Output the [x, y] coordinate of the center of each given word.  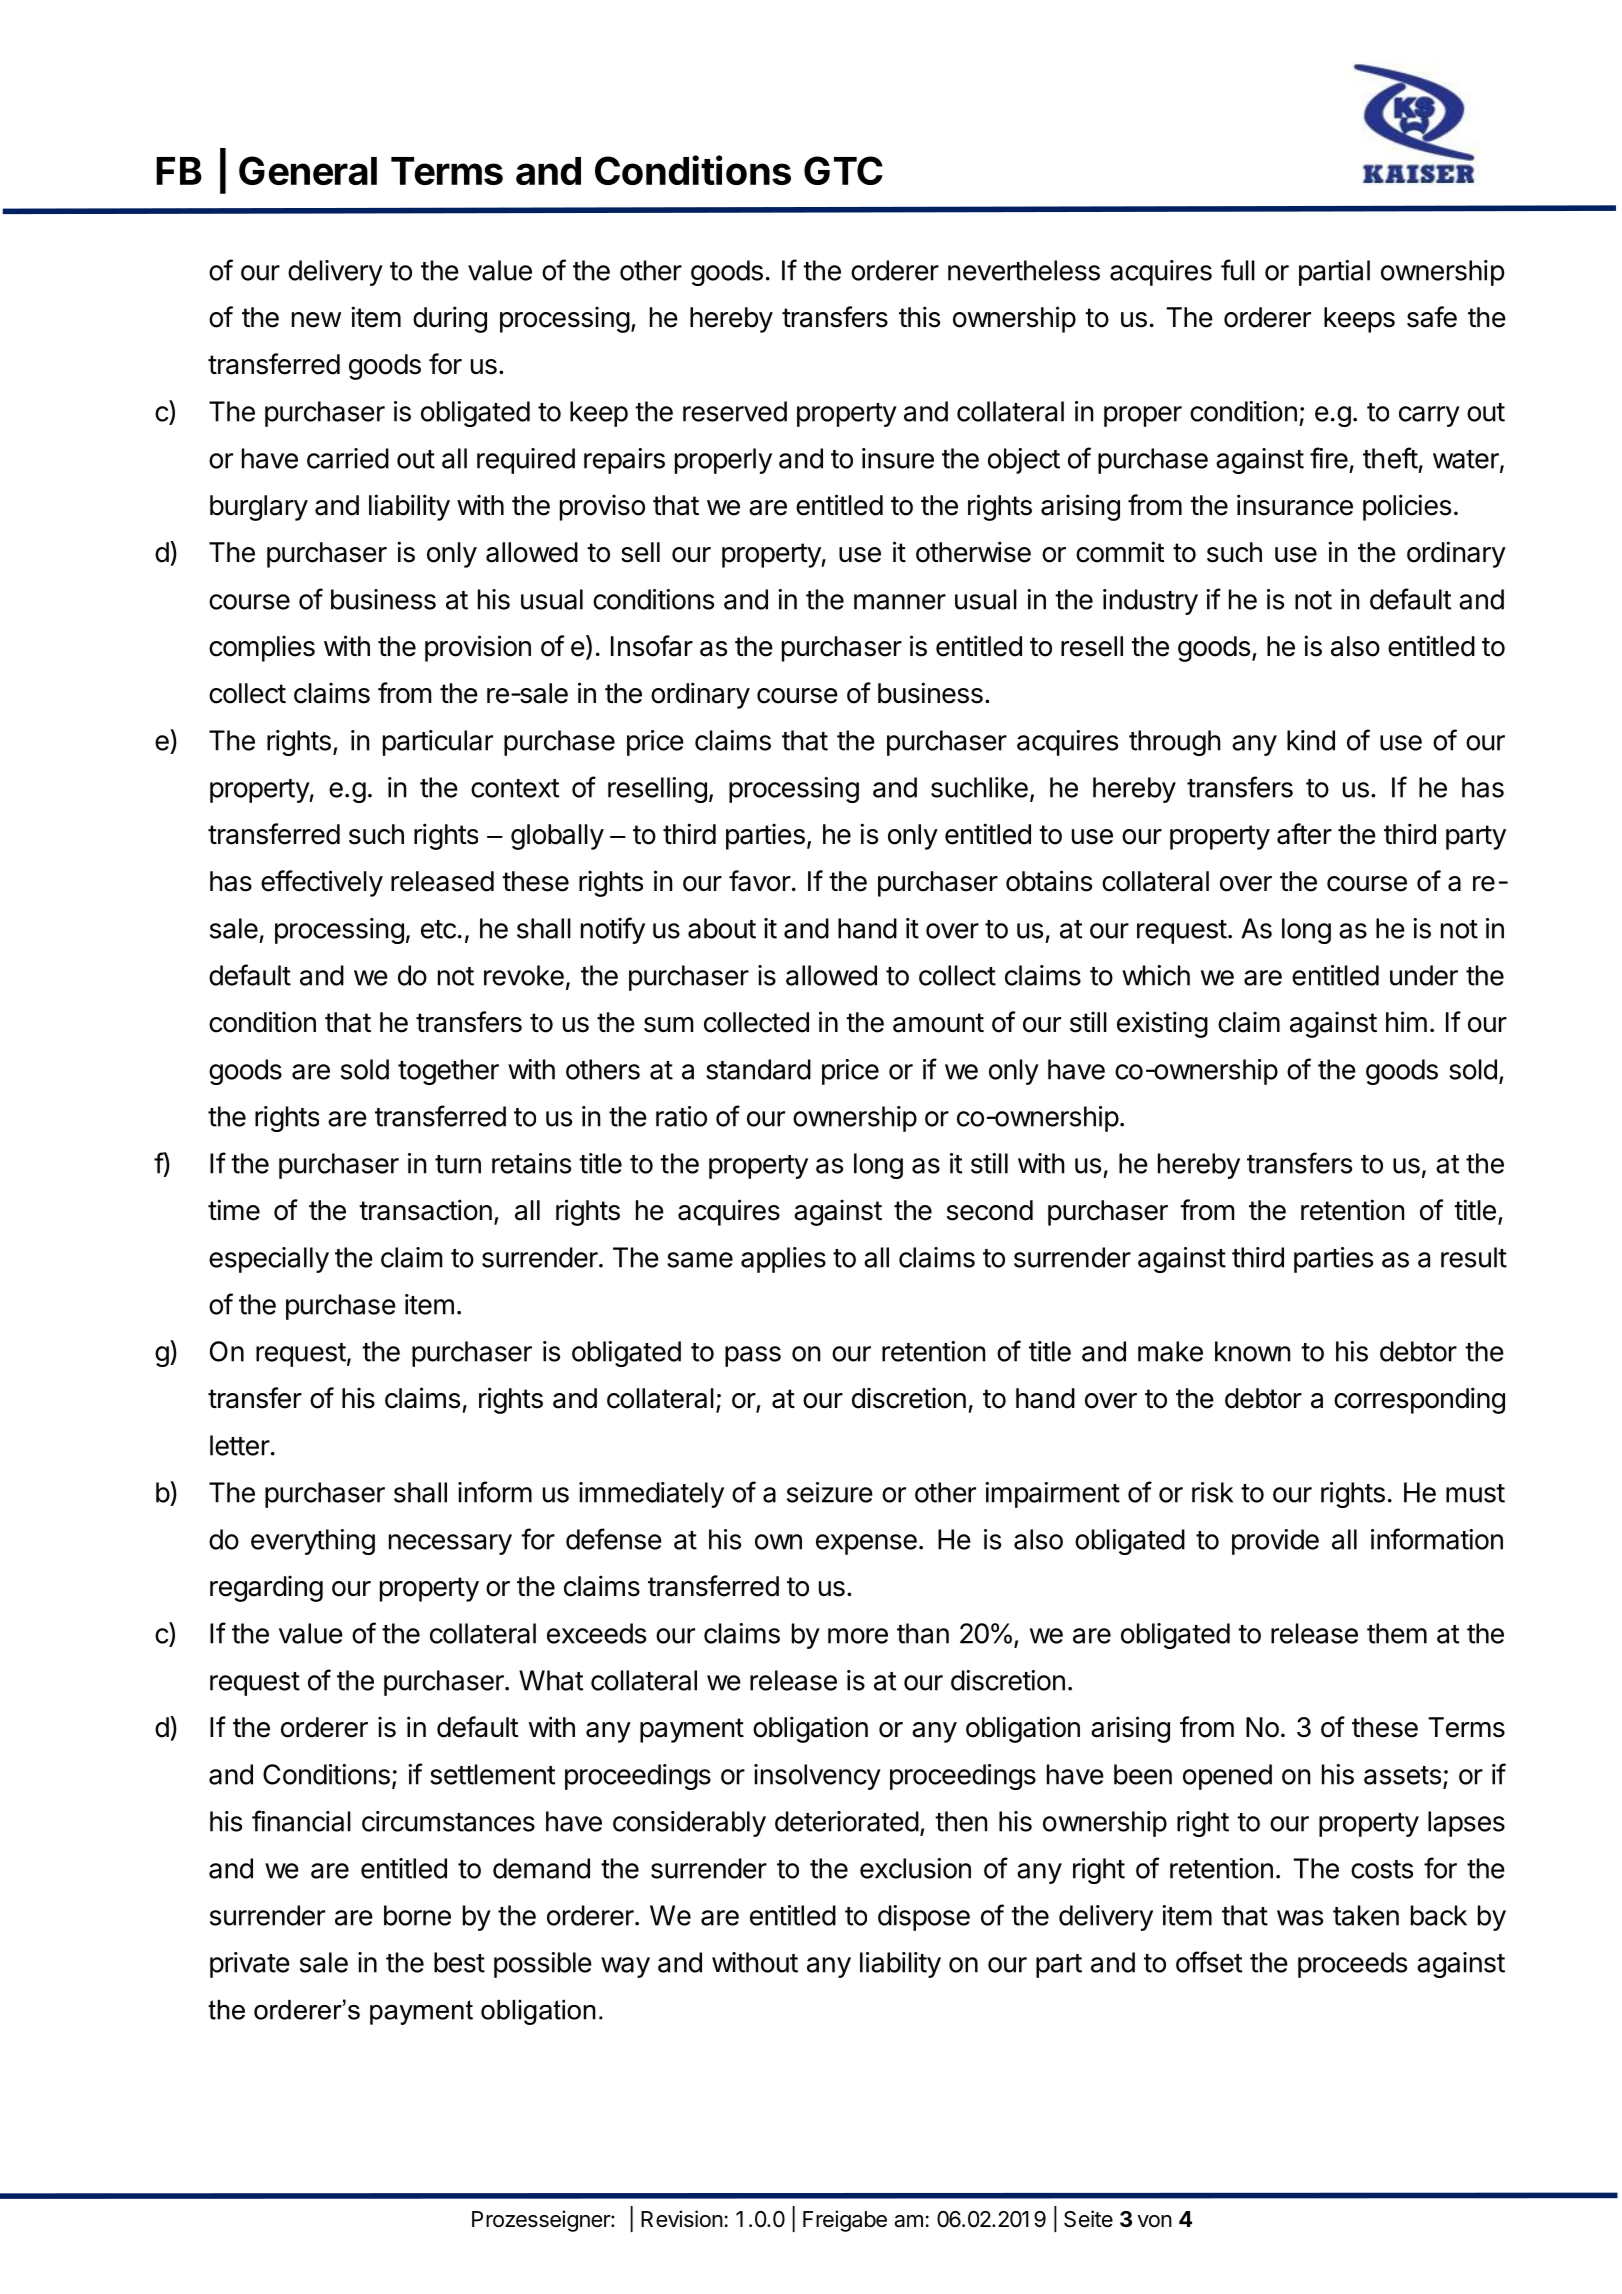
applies [783, 1260]
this [919, 317]
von [1154, 2221]
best [459, 1962]
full [1238, 270]
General [308, 170]
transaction [425, 1210]
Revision [682, 2219]
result [1474, 1257]
